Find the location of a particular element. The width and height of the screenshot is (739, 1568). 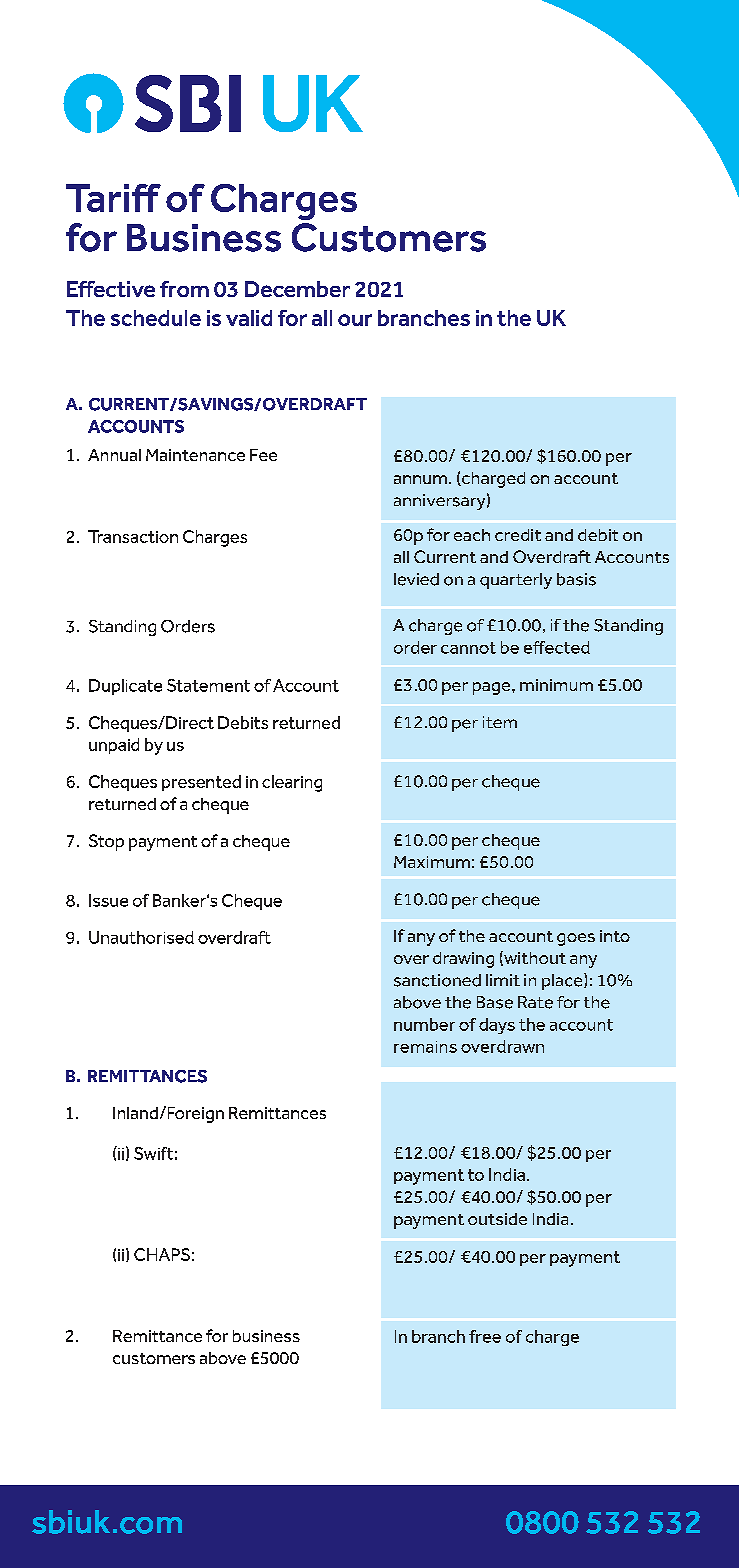

Fee is located at coordinates (263, 455).
